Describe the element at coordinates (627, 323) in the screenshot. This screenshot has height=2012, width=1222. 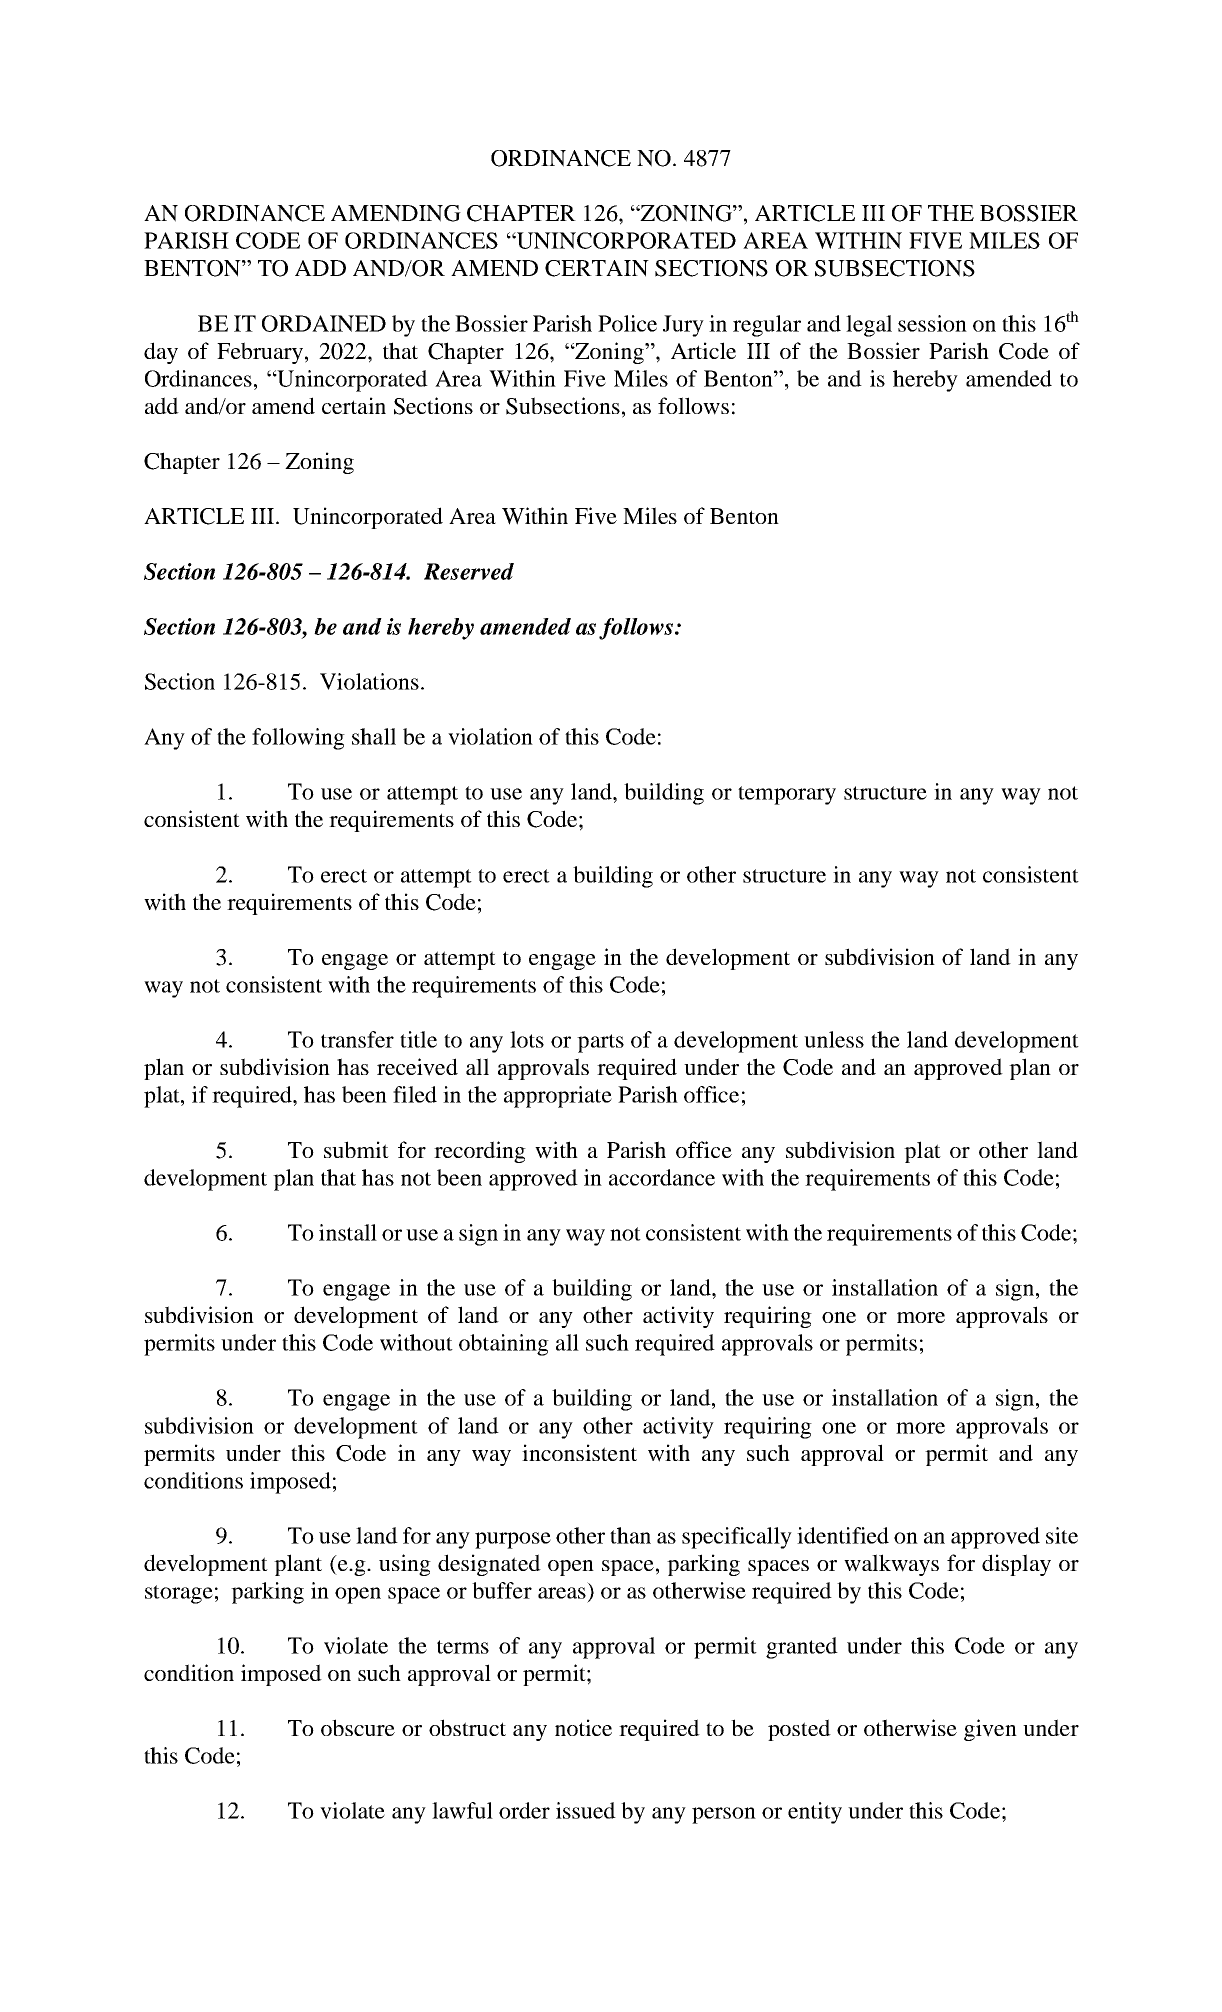
I see `Police` at that location.
